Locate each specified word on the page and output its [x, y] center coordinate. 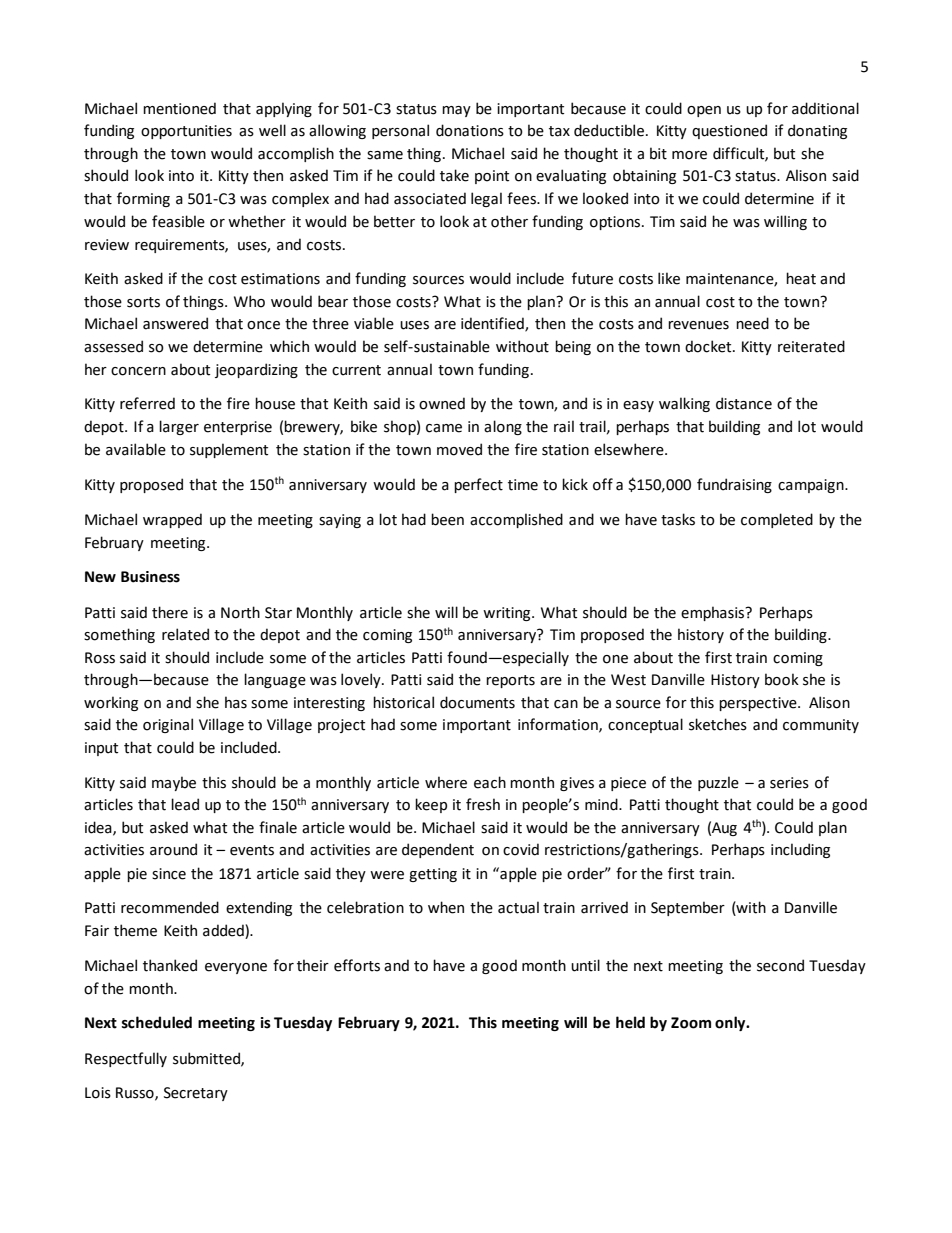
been [447, 519]
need [752, 323]
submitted [207, 1059]
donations [470, 130]
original [168, 725]
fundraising [734, 485]
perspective [759, 704]
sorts [143, 302]
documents [477, 702]
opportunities [186, 132]
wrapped [172, 520]
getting [433, 875]
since [169, 874]
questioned [729, 131]
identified [493, 324]
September [688, 908]
